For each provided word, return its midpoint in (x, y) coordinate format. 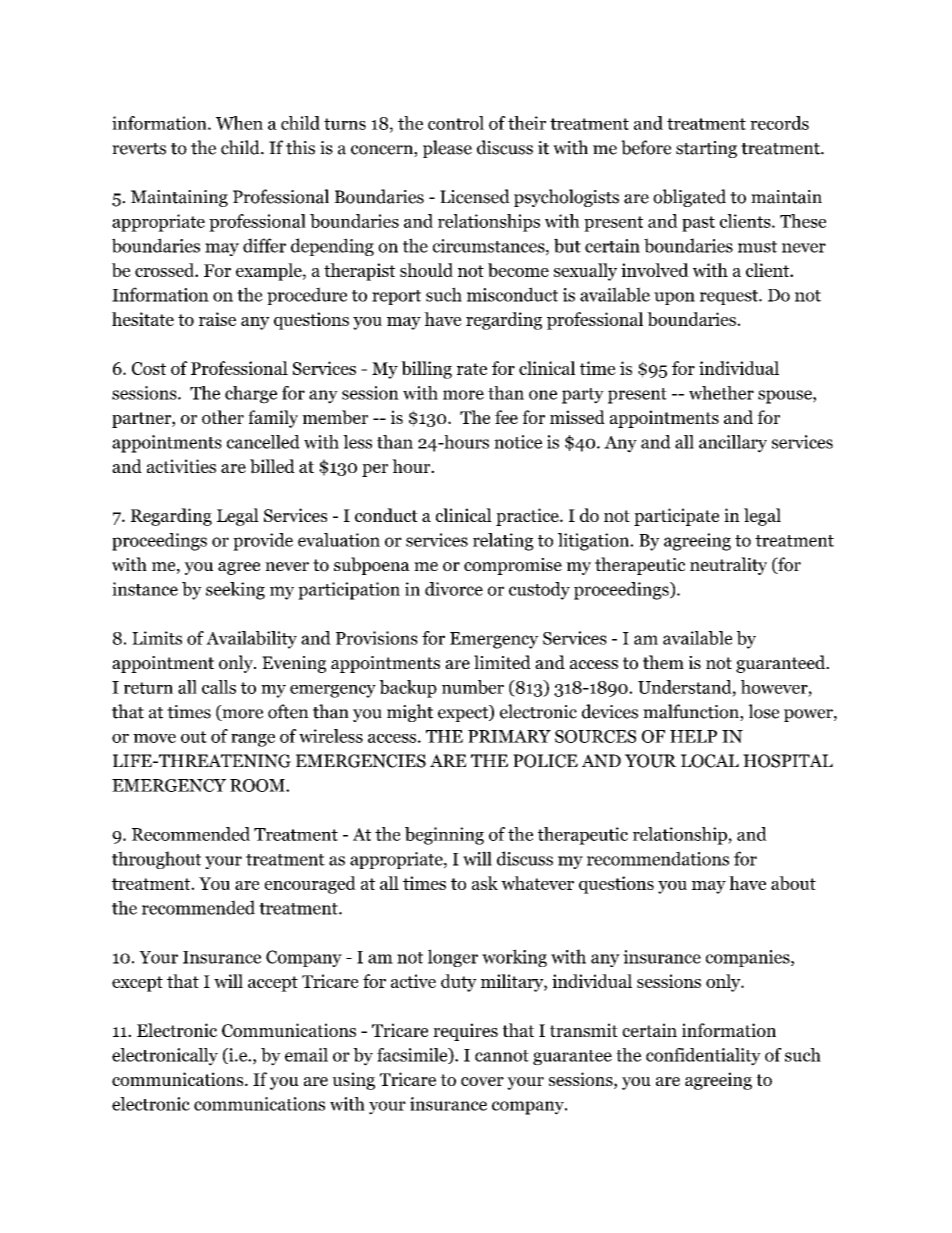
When (239, 123)
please (447, 149)
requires (465, 1032)
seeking (235, 591)
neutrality (728, 566)
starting (706, 149)
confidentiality (703, 1057)
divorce (454, 589)
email (306, 1055)
